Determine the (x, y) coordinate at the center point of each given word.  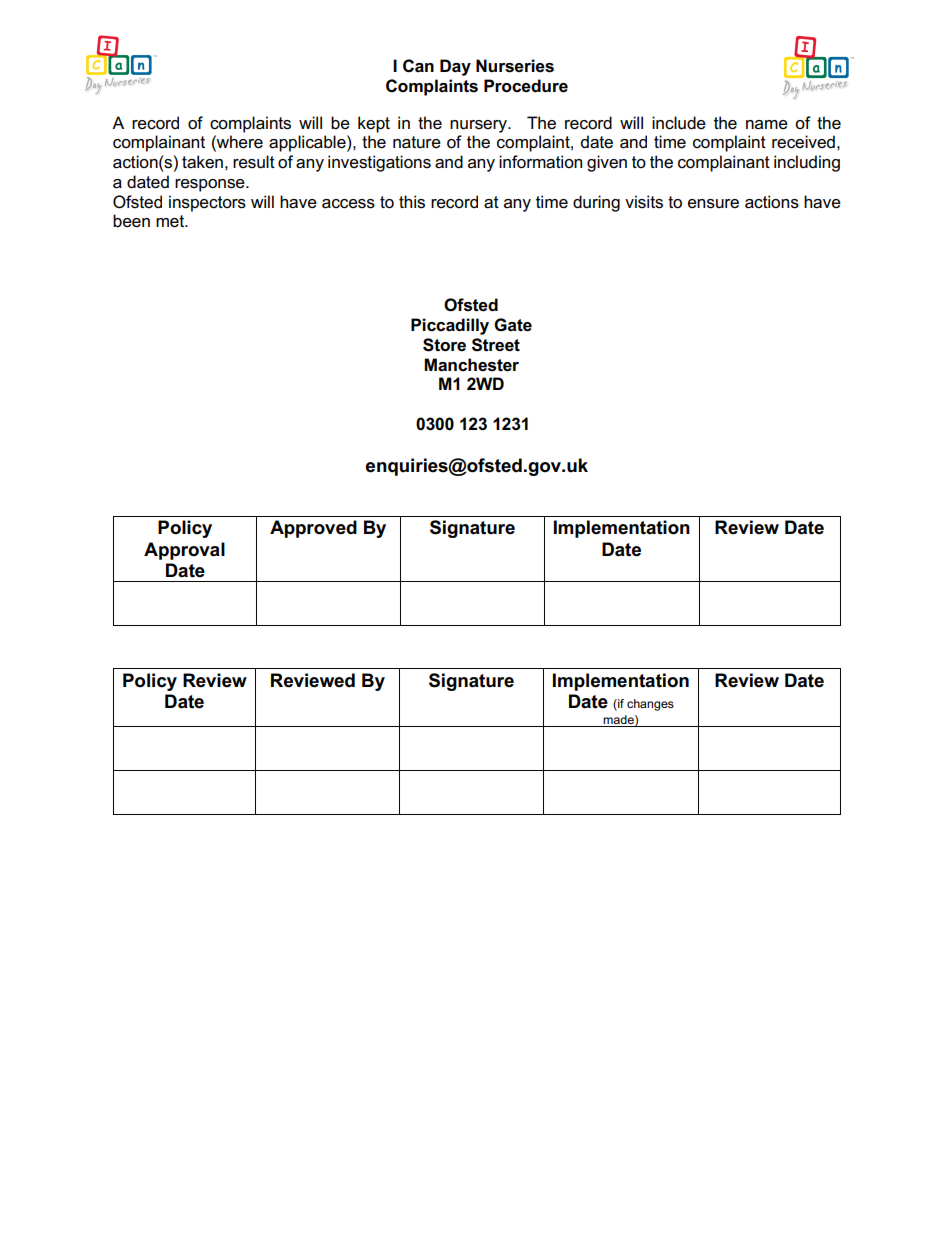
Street (496, 345)
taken (202, 162)
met (171, 221)
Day (455, 67)
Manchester (471, 365)
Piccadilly (450, 326)
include (679, 123)
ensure (713, 204)
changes (650, 705)
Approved (313, 529)
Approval (184, 551)
